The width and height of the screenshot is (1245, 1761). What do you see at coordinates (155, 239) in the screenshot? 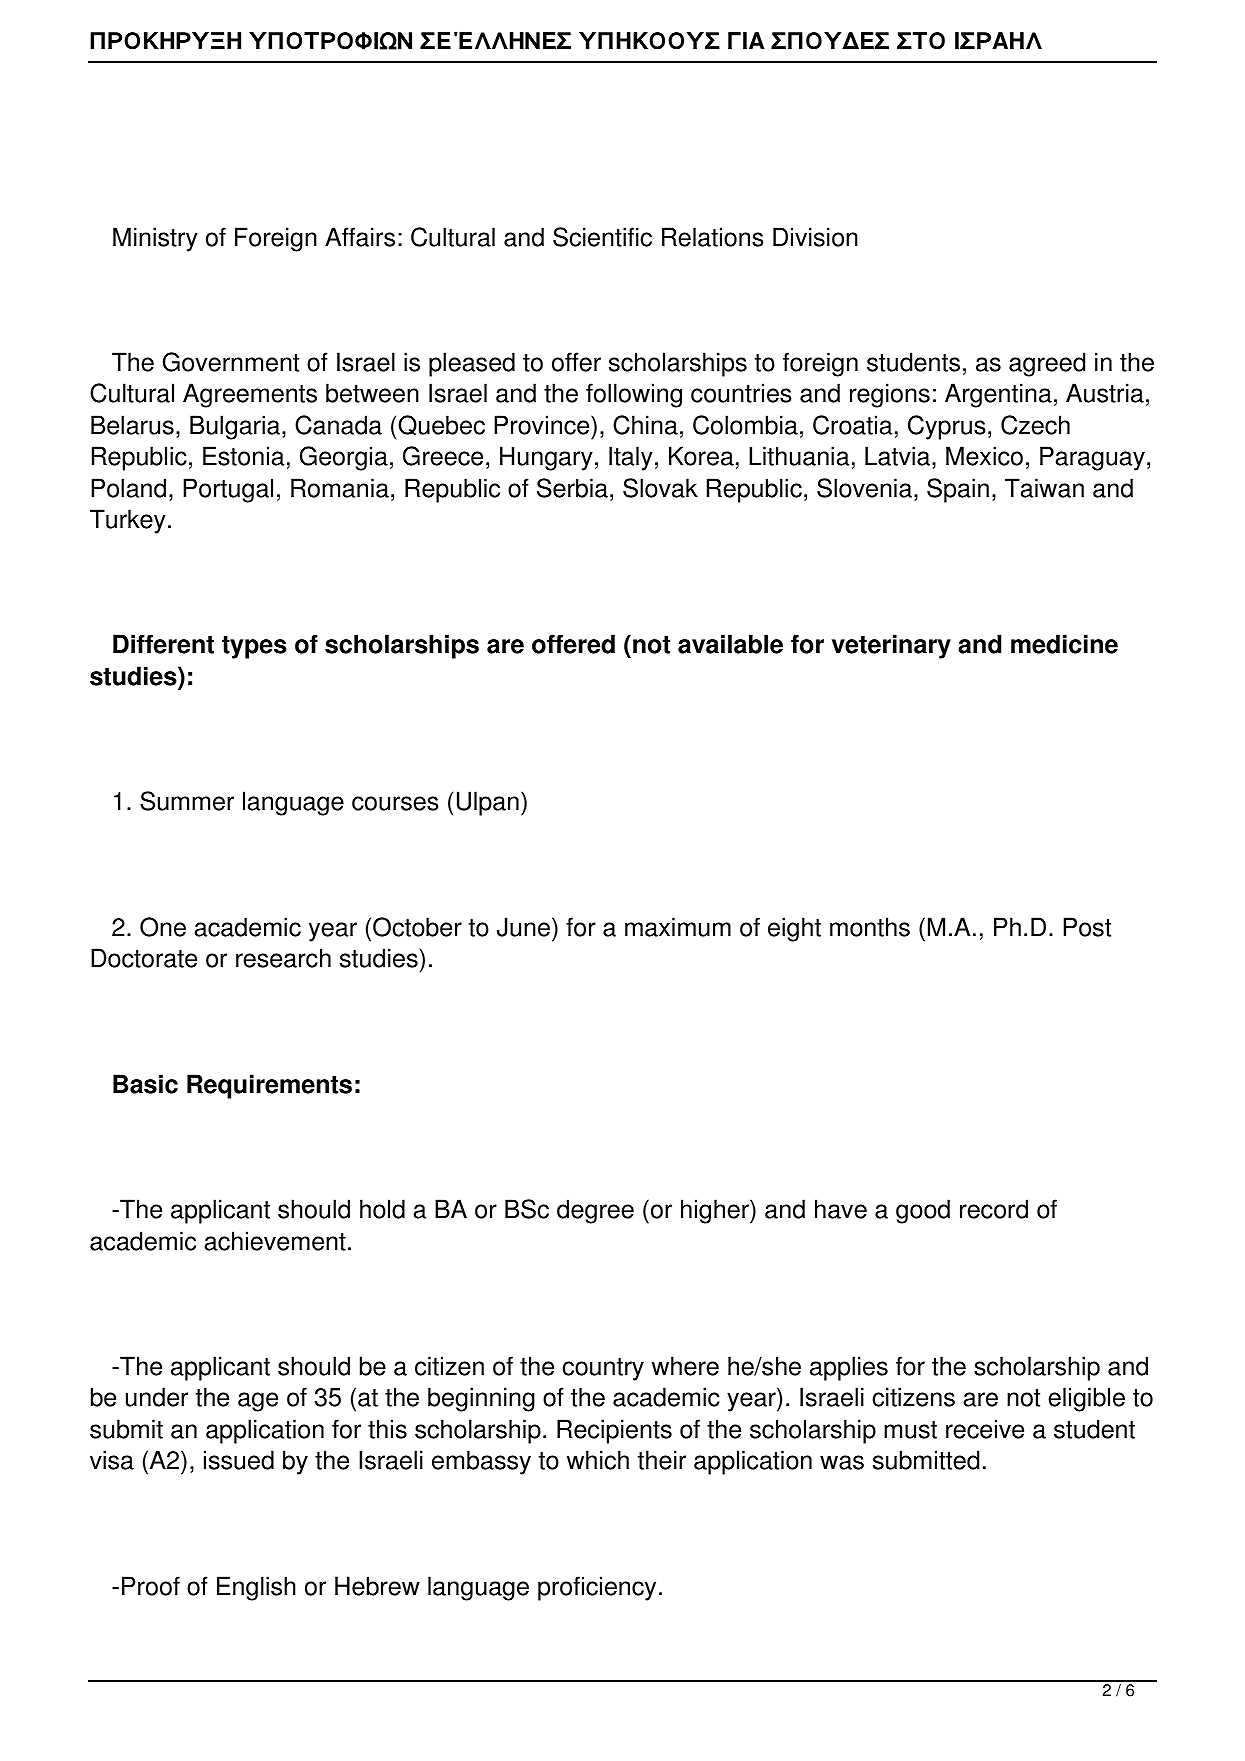
I see `Ministry` at bounding box center [155, 239].
